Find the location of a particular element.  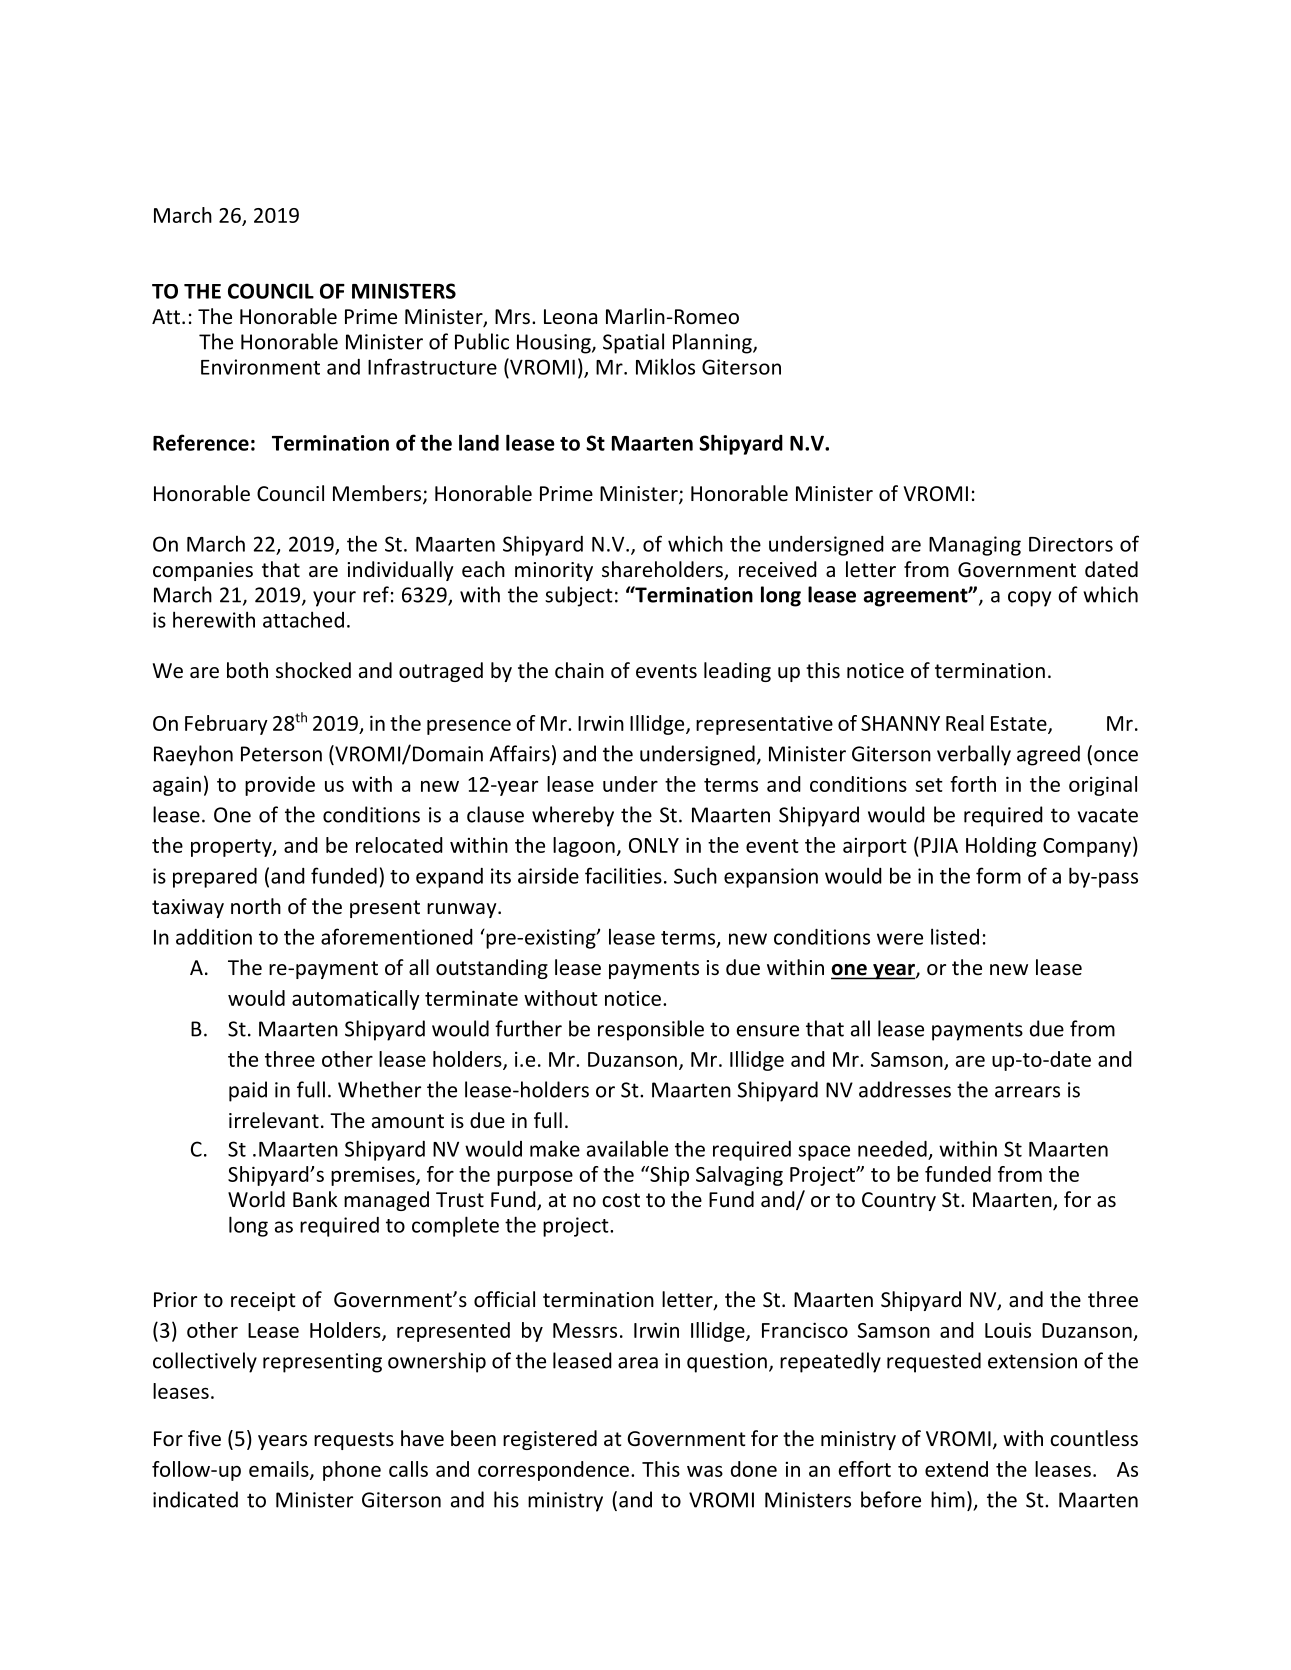

Estate is located at coordinates (1020, 724).
